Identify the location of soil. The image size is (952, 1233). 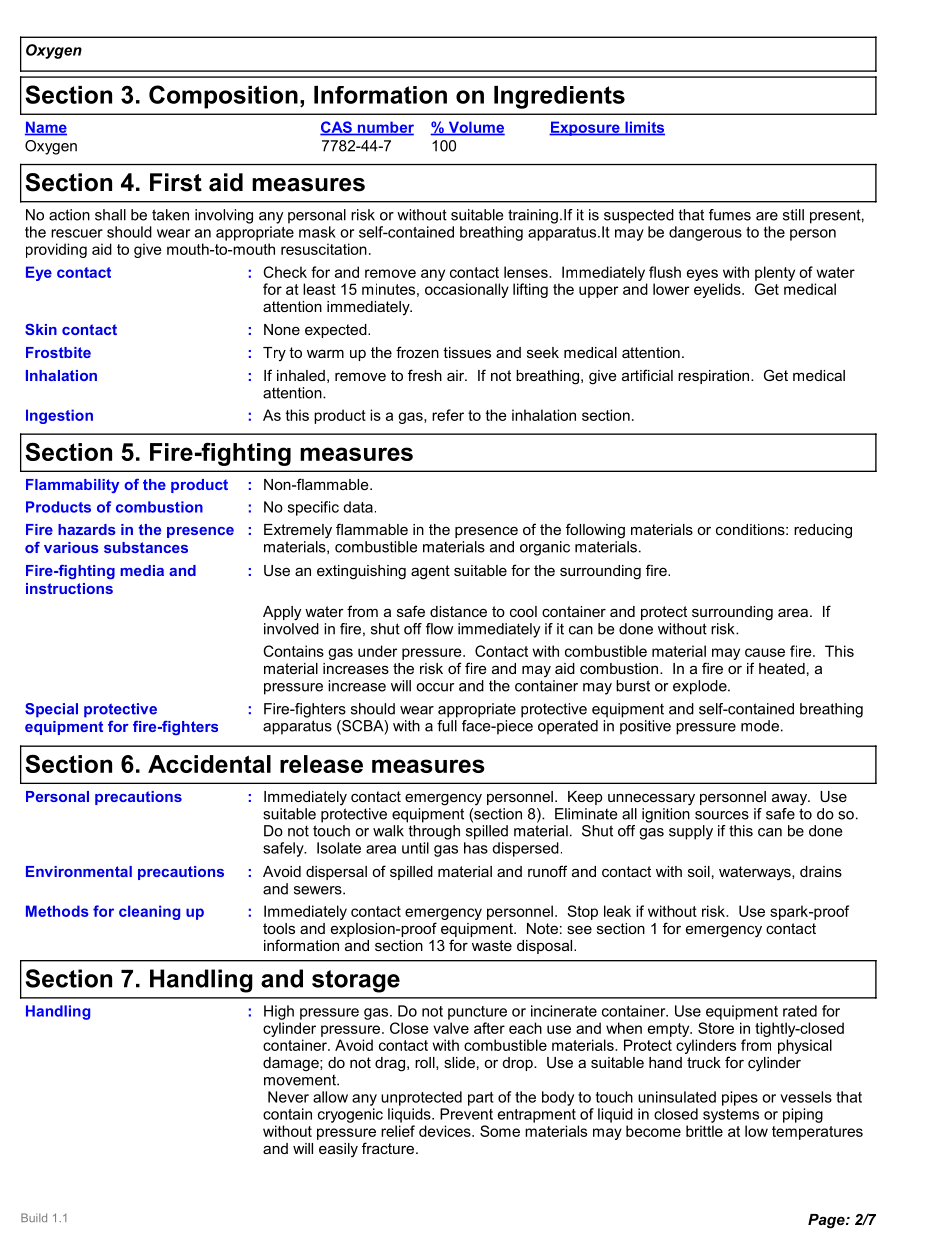
(699, 871).
